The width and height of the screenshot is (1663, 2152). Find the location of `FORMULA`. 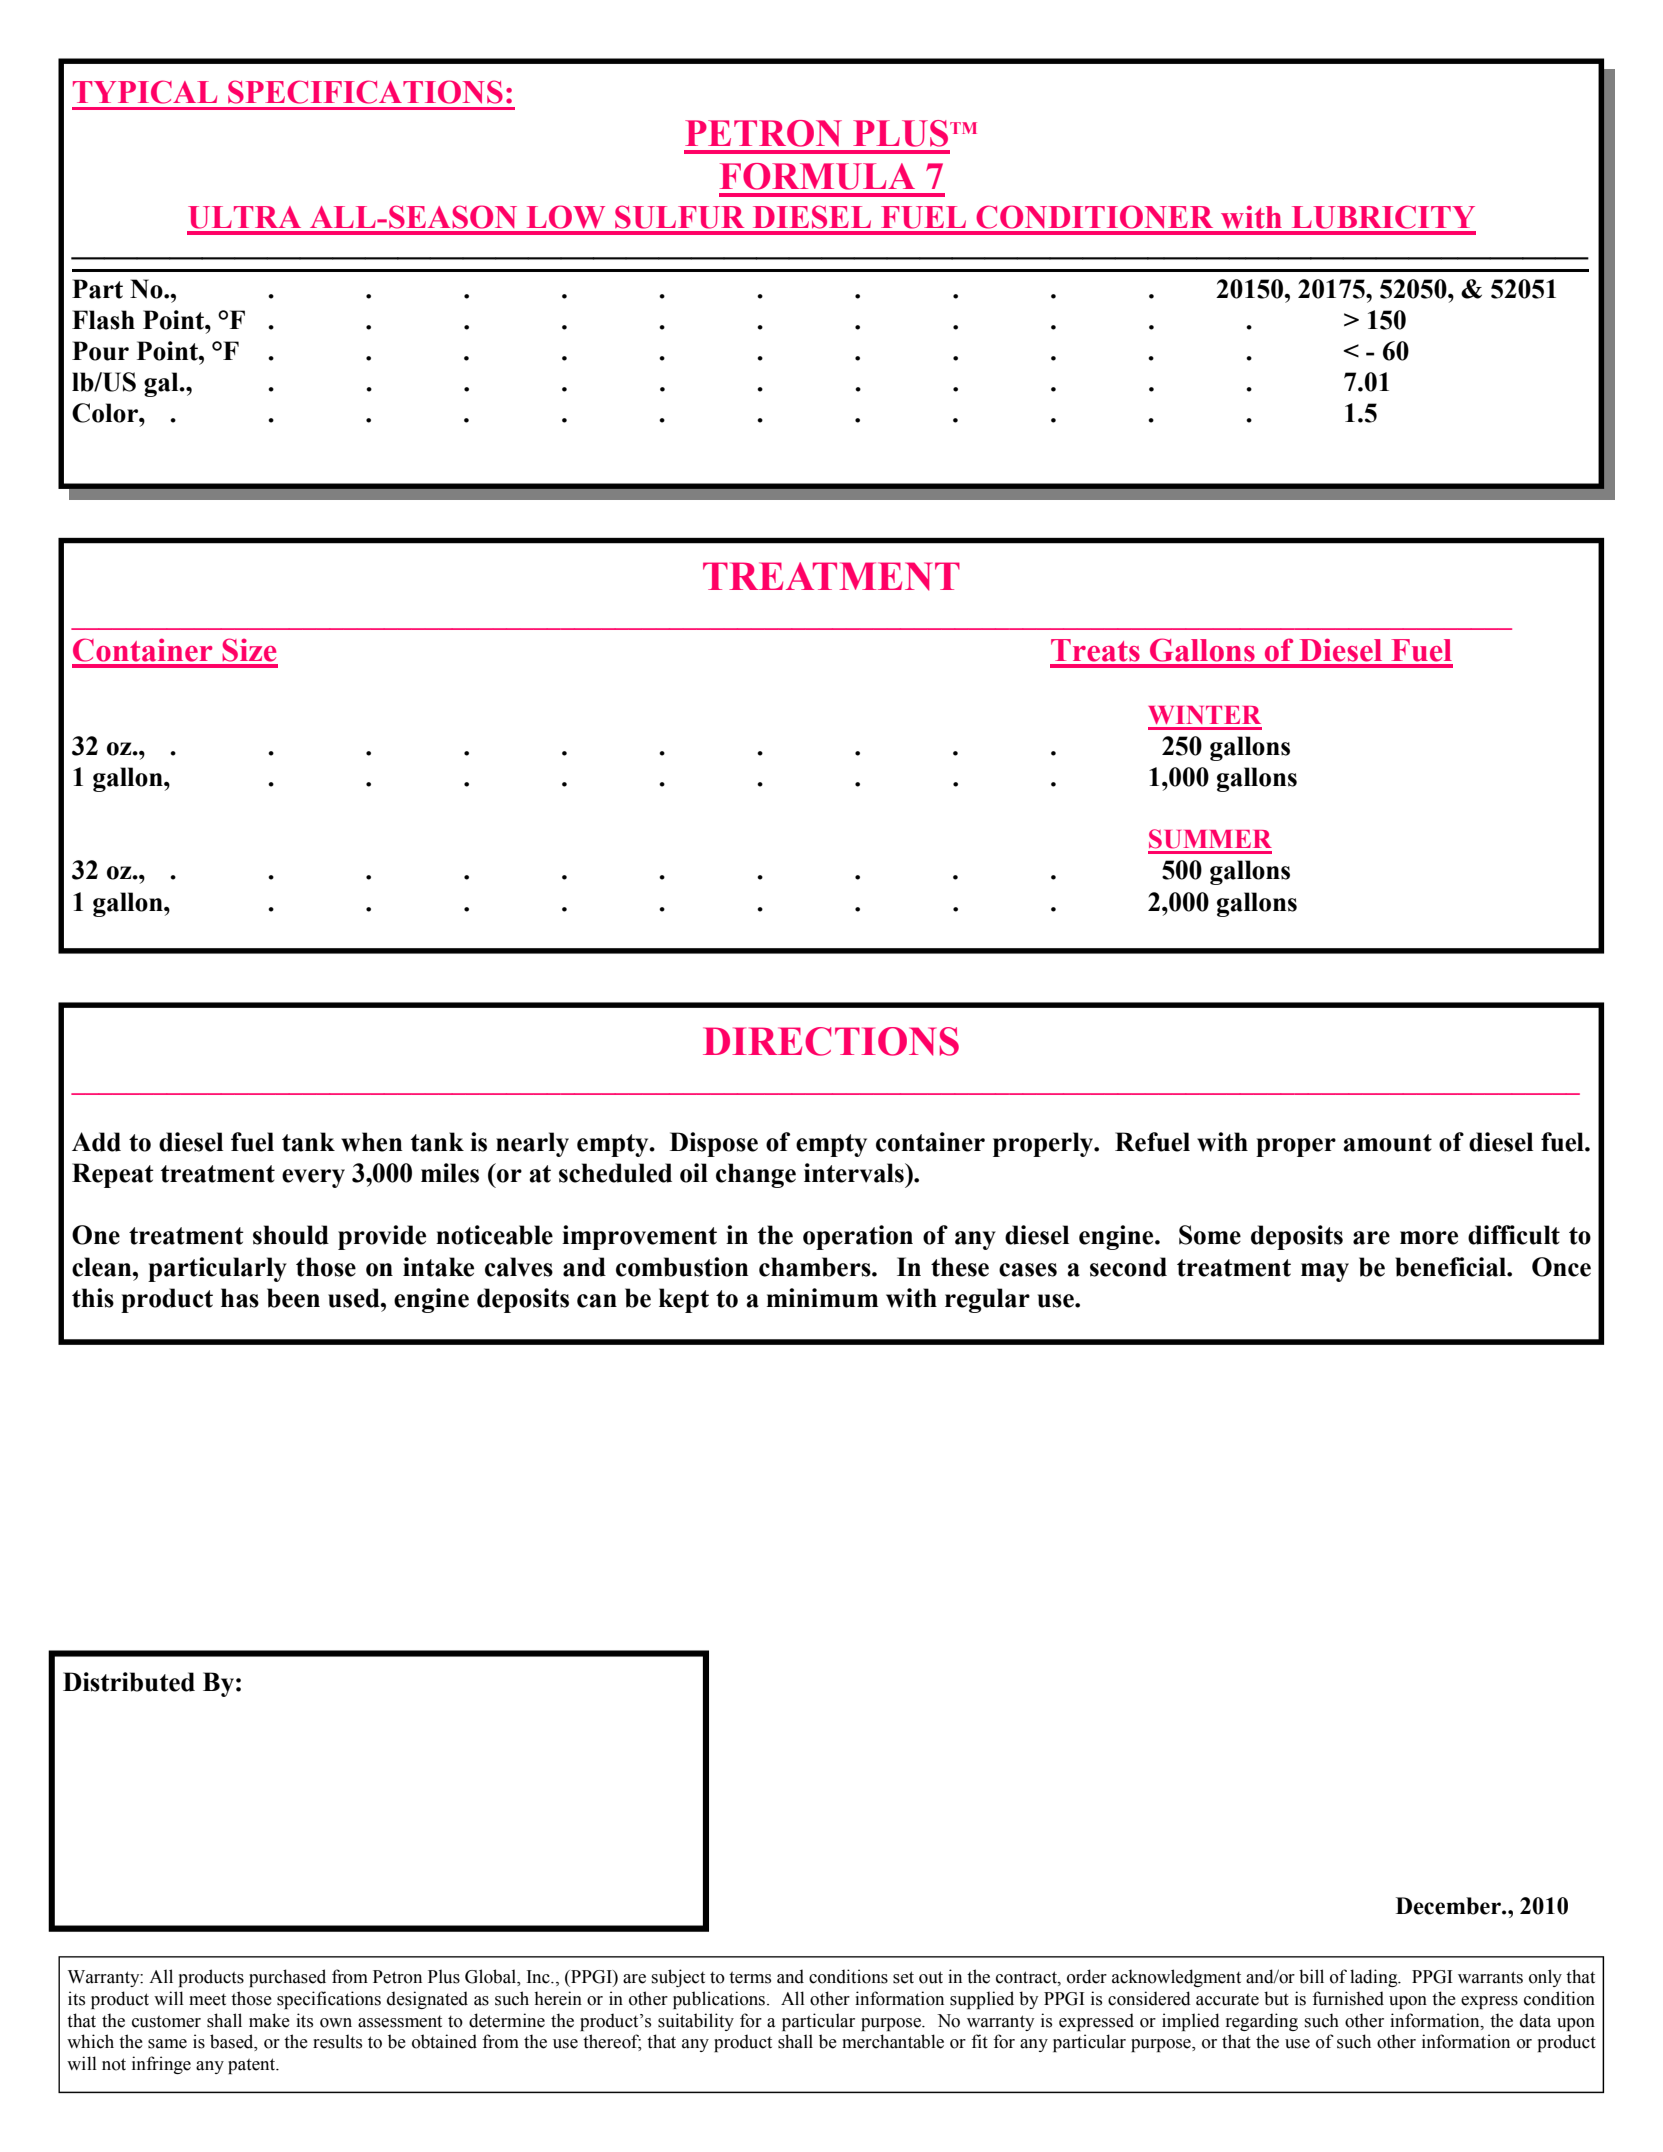

FORMULA is located at coordinates (817, 176).
